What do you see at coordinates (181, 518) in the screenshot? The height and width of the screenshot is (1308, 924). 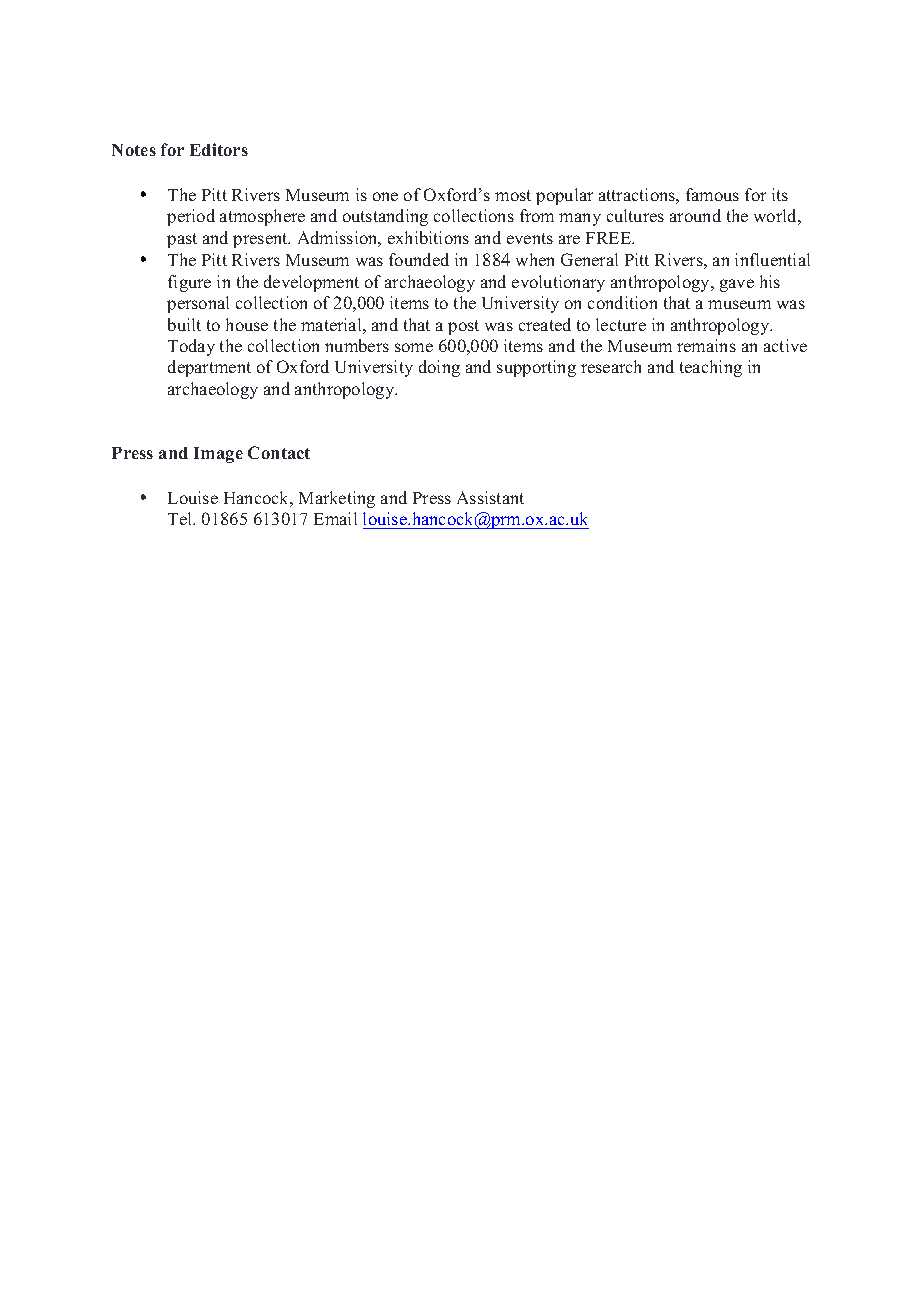 I see `Tel` at bounding box center [181, 518].
